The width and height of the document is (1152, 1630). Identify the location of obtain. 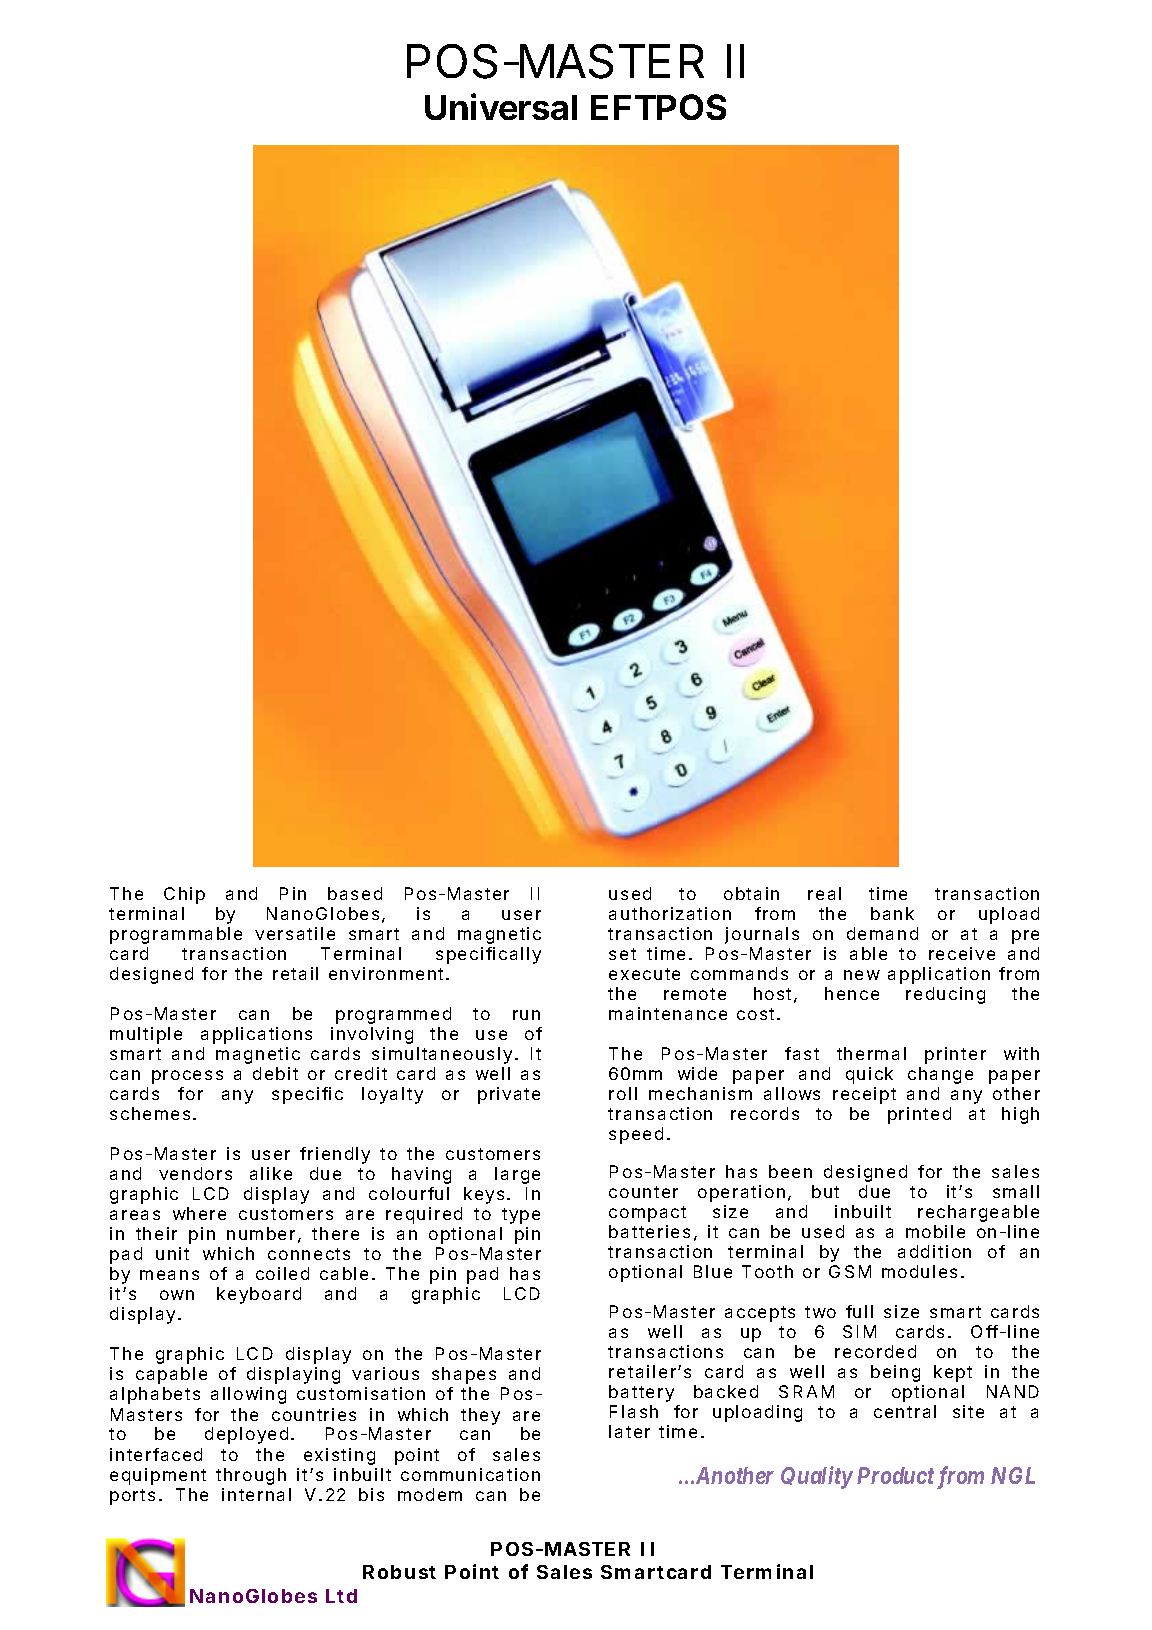
(751, 893).
